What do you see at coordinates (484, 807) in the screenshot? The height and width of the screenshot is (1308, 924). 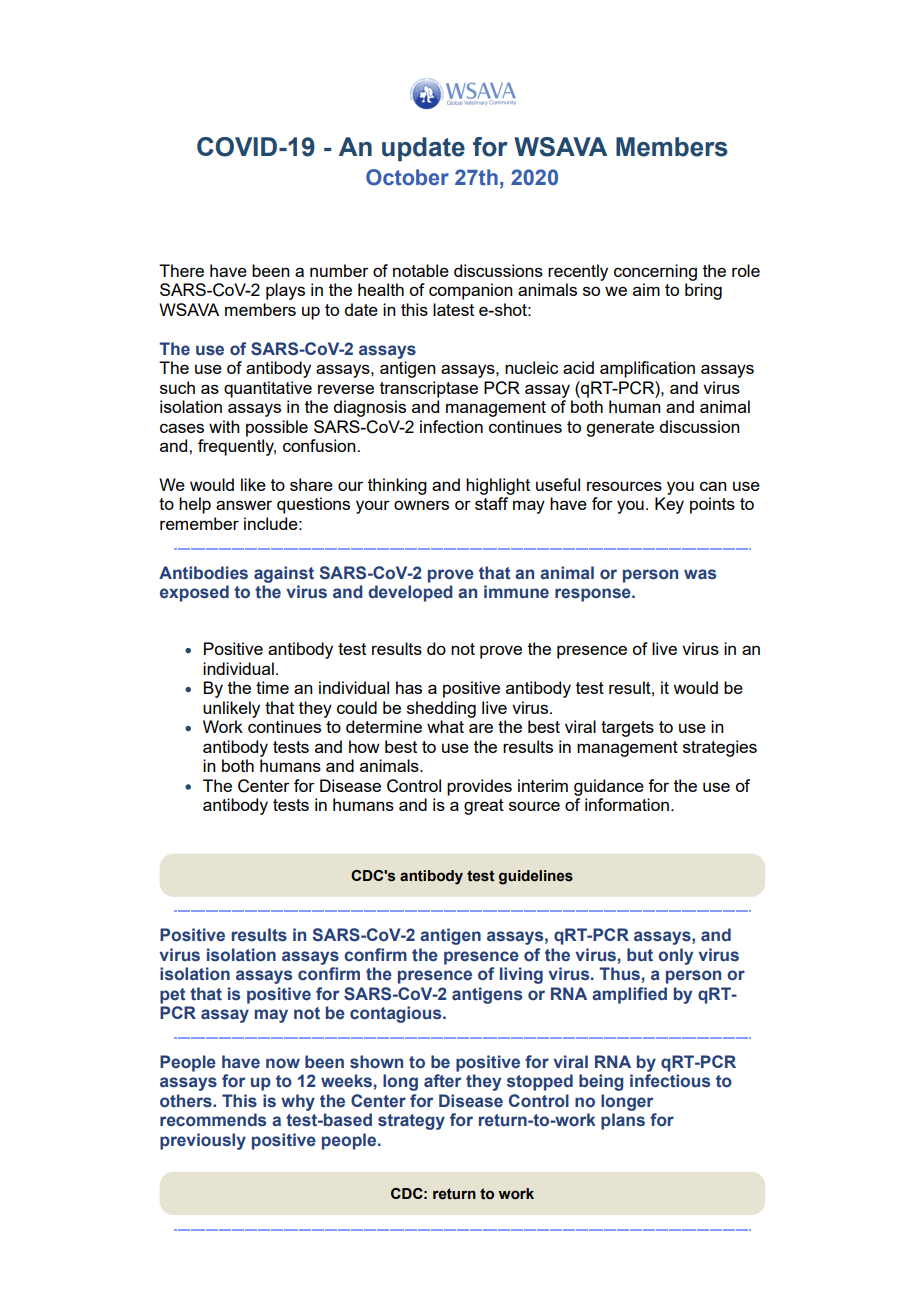 I see `great` at bounding box center [484, 807].
